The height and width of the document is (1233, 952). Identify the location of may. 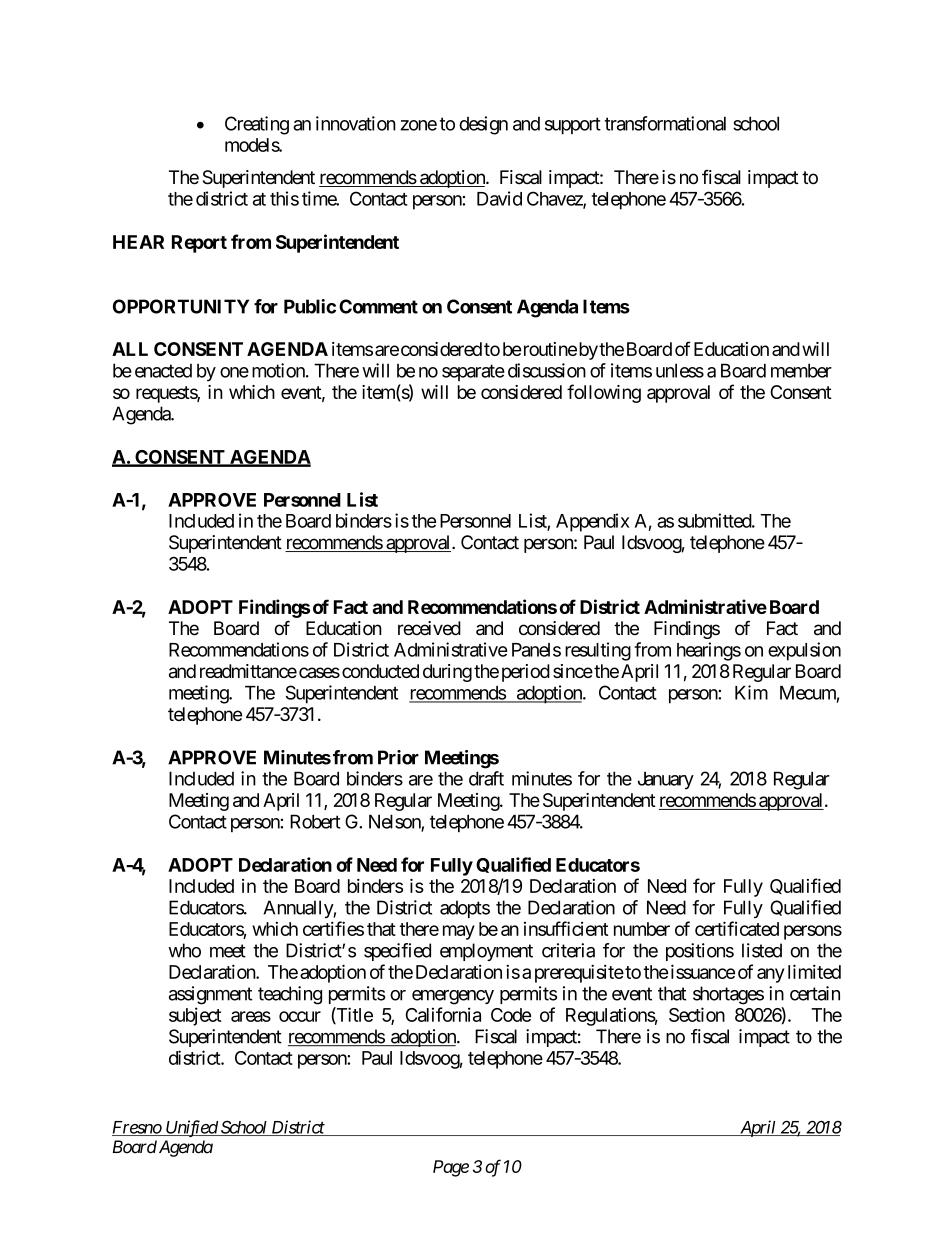
(459, 932).
